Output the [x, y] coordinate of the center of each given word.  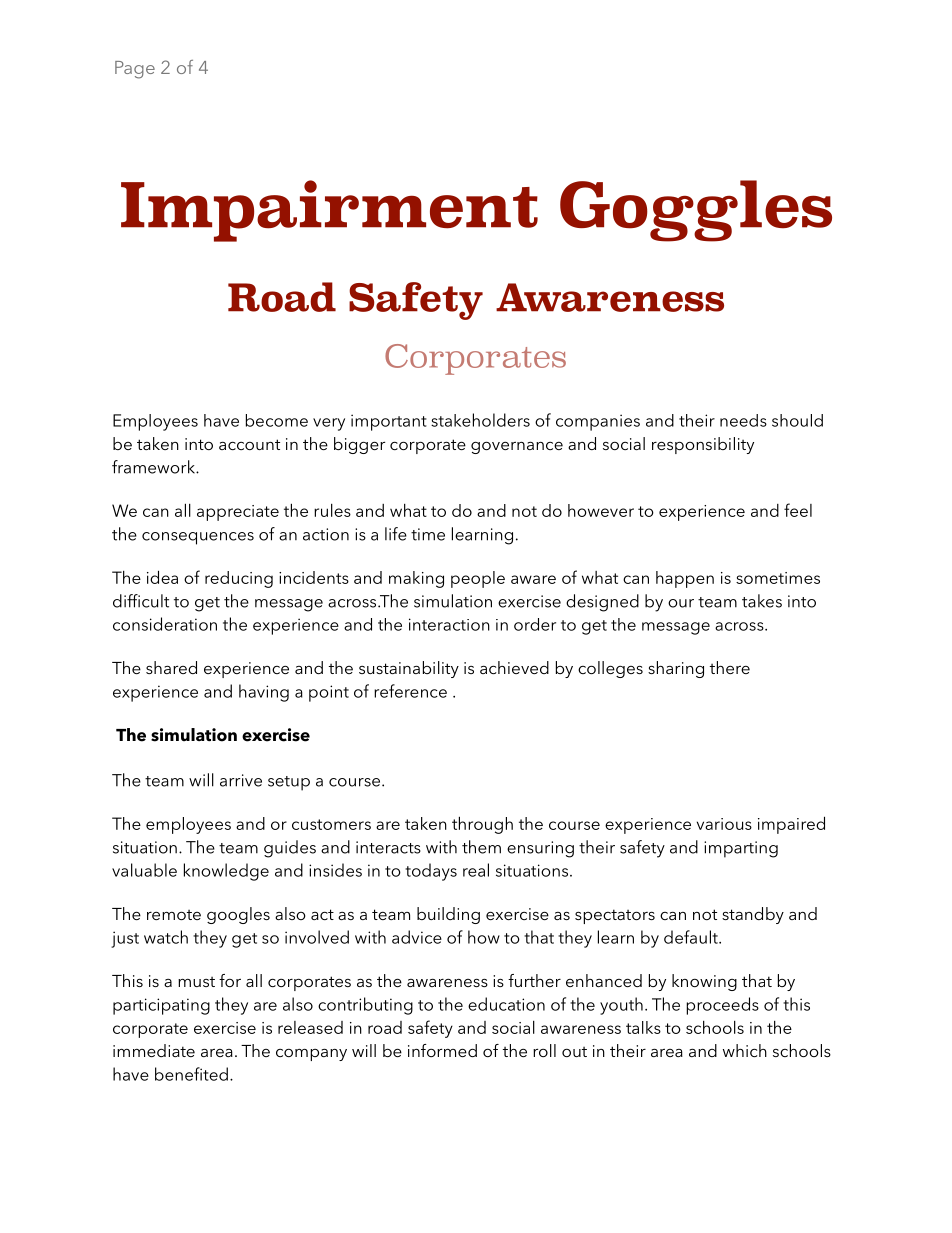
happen [685, 579]
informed [442, 1050]
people [478, 579]
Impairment [329, 211]
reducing [239, 579]
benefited [191, 1074]
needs [743, 420]
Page [135, 70]
